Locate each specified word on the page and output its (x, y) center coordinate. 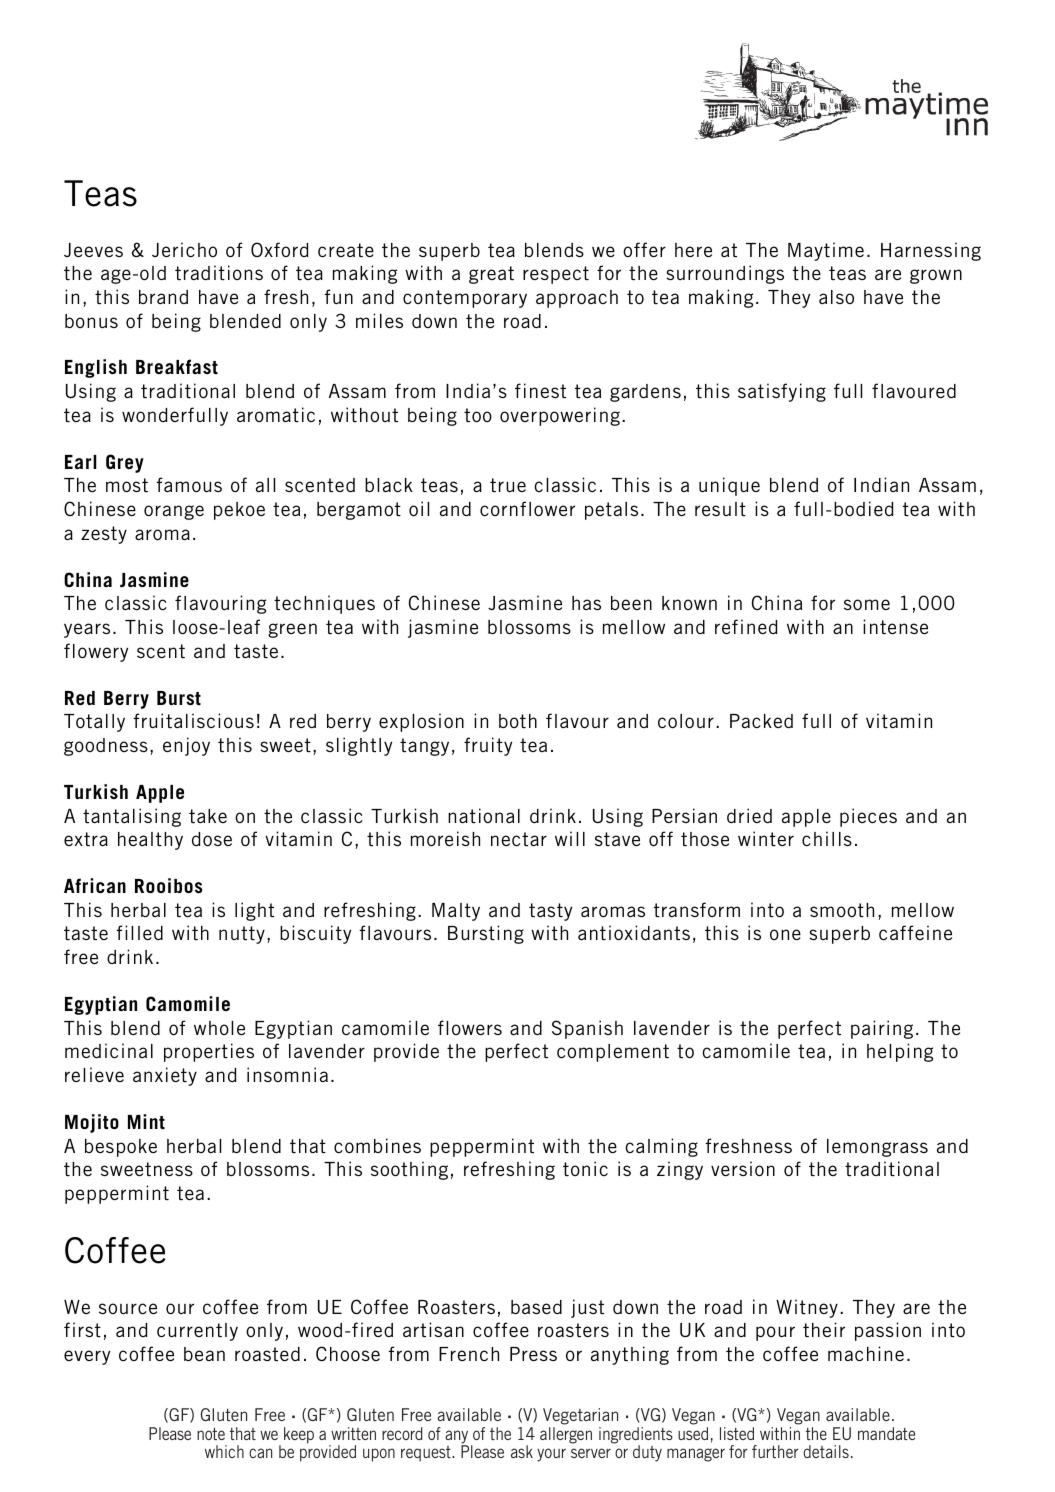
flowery (96, 652)
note (211, 1434)
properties (209, 1052)
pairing (882, 1029)
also (836, 297)
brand (163, 297)
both (518, 721)
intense (895, 626)
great (491, 275)
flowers (470, 1027)
